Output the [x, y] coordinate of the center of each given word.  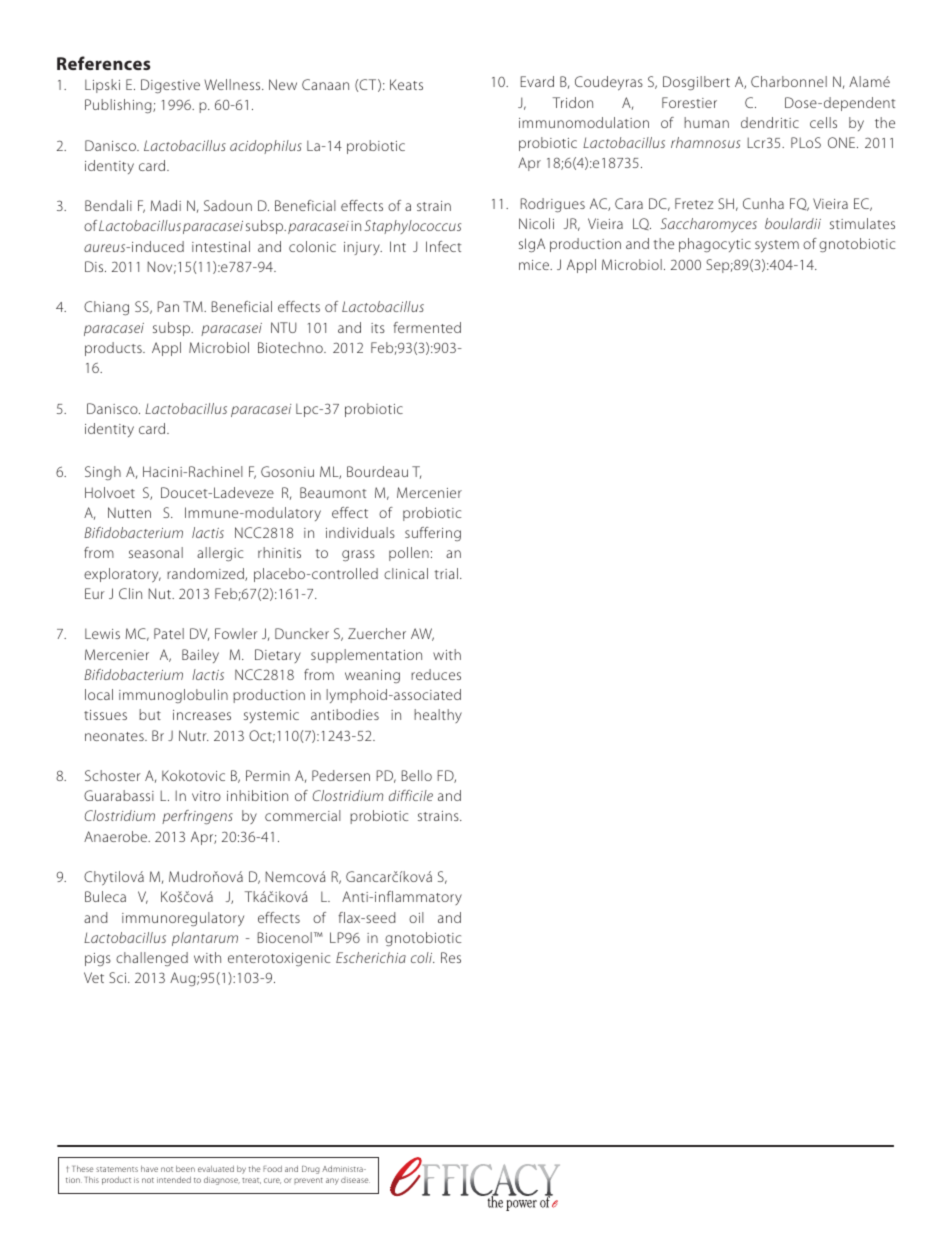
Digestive [170, 86]
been [185, 1168]
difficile [411, 795]
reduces [436, 674]
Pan [168, 306]
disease [355, 1180]
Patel [169, 633]
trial [446, 573]
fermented [427, 327]
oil [416, 917]
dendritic [770, 122]
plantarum [205, 939]
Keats [406, 84]
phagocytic [715, 245]
